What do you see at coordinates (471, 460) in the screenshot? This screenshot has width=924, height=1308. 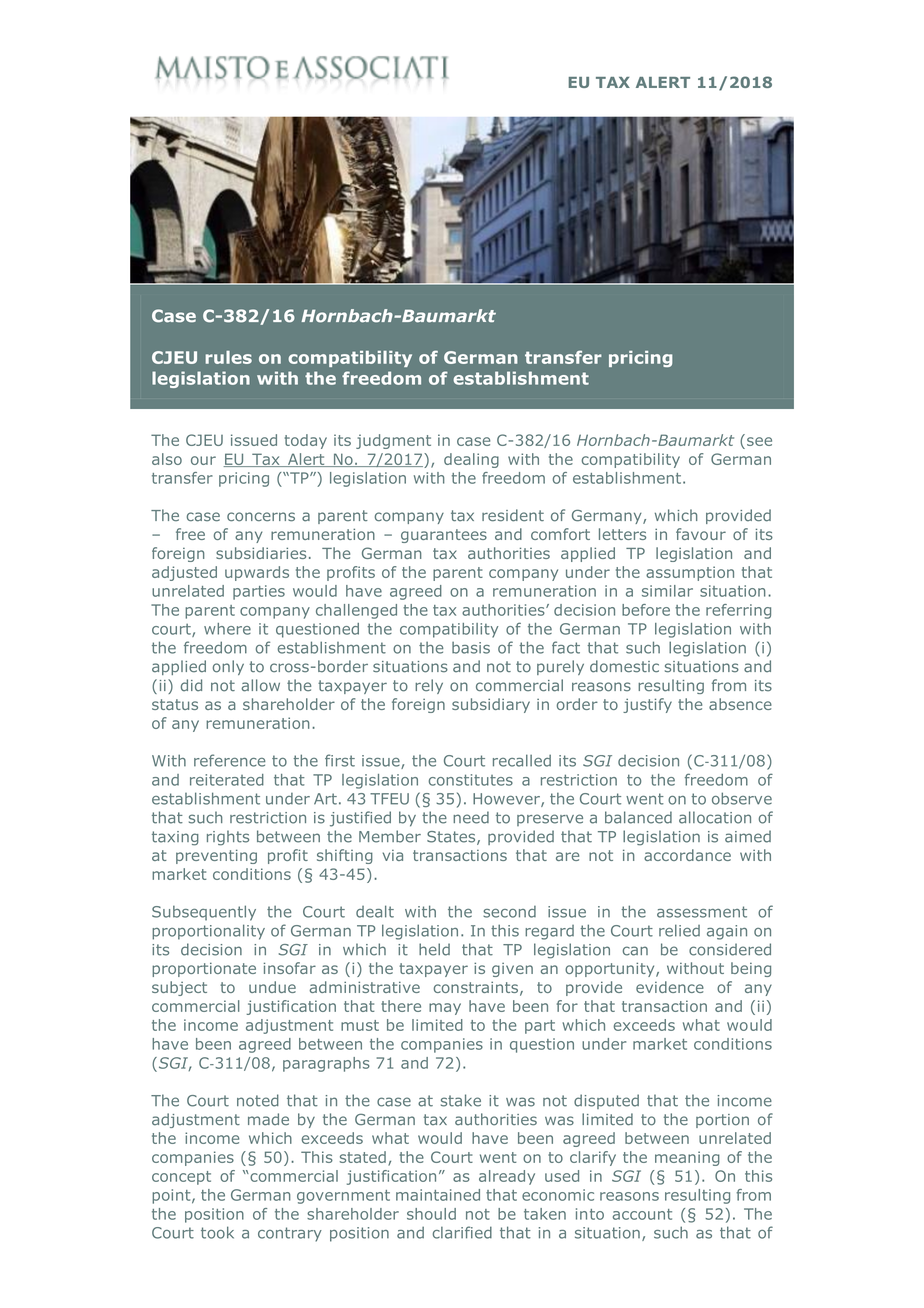 I see `dealing` at bounding box center [471, 460].
